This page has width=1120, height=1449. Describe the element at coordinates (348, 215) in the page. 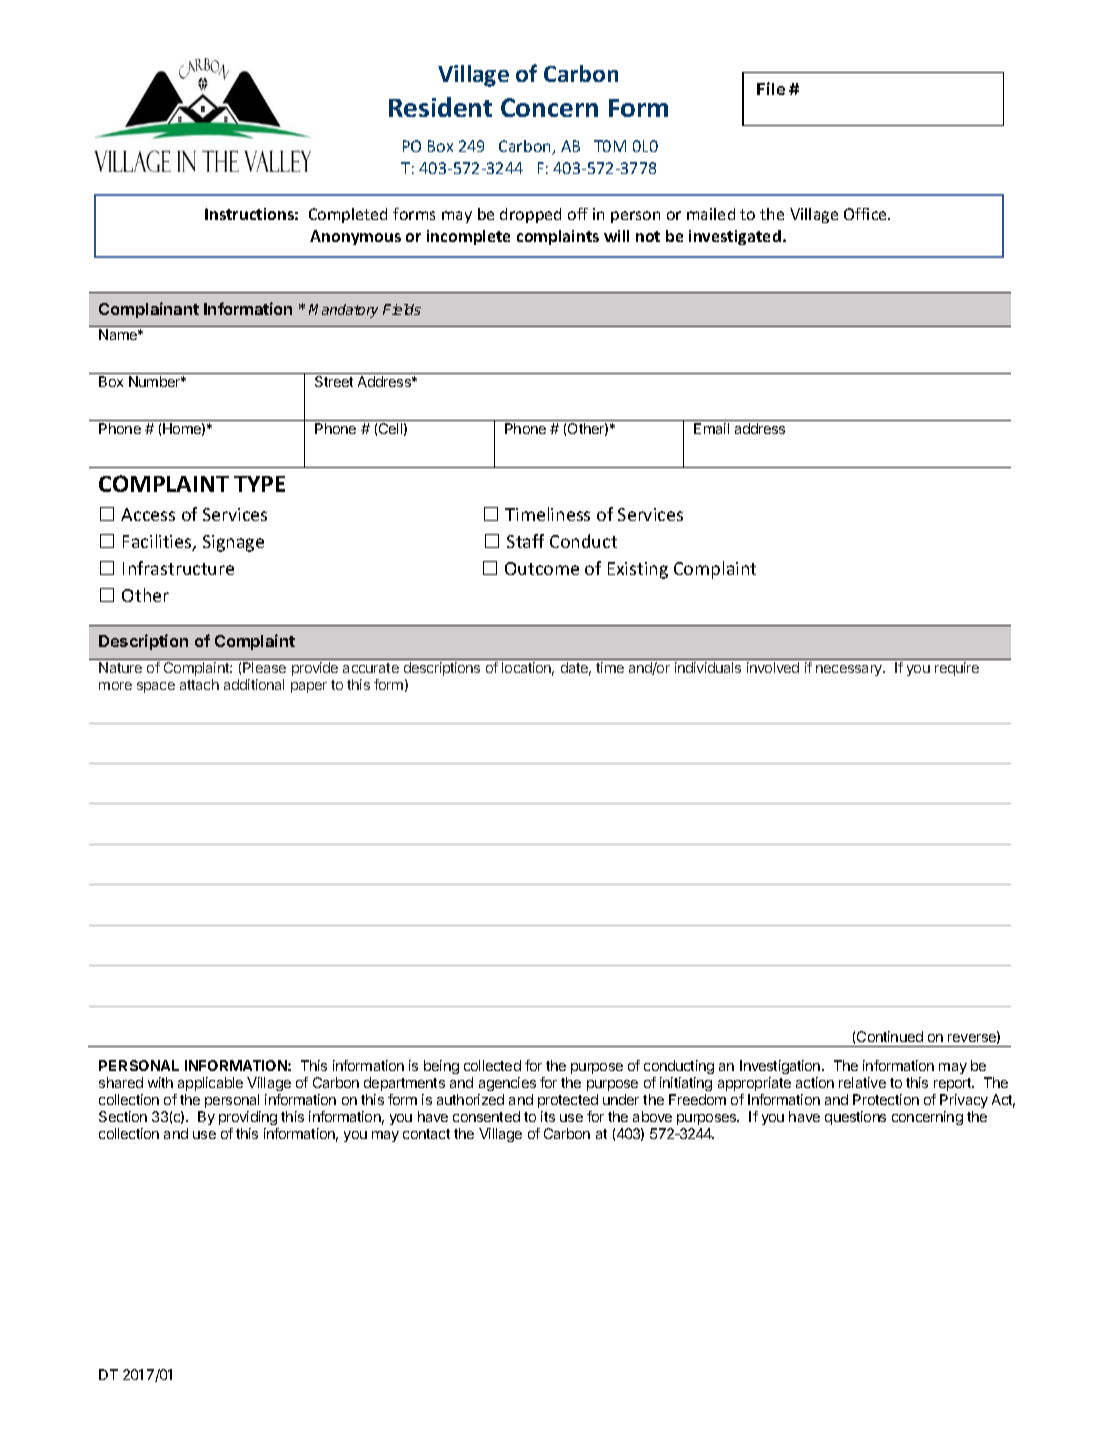

I see `Completed` at that location.
